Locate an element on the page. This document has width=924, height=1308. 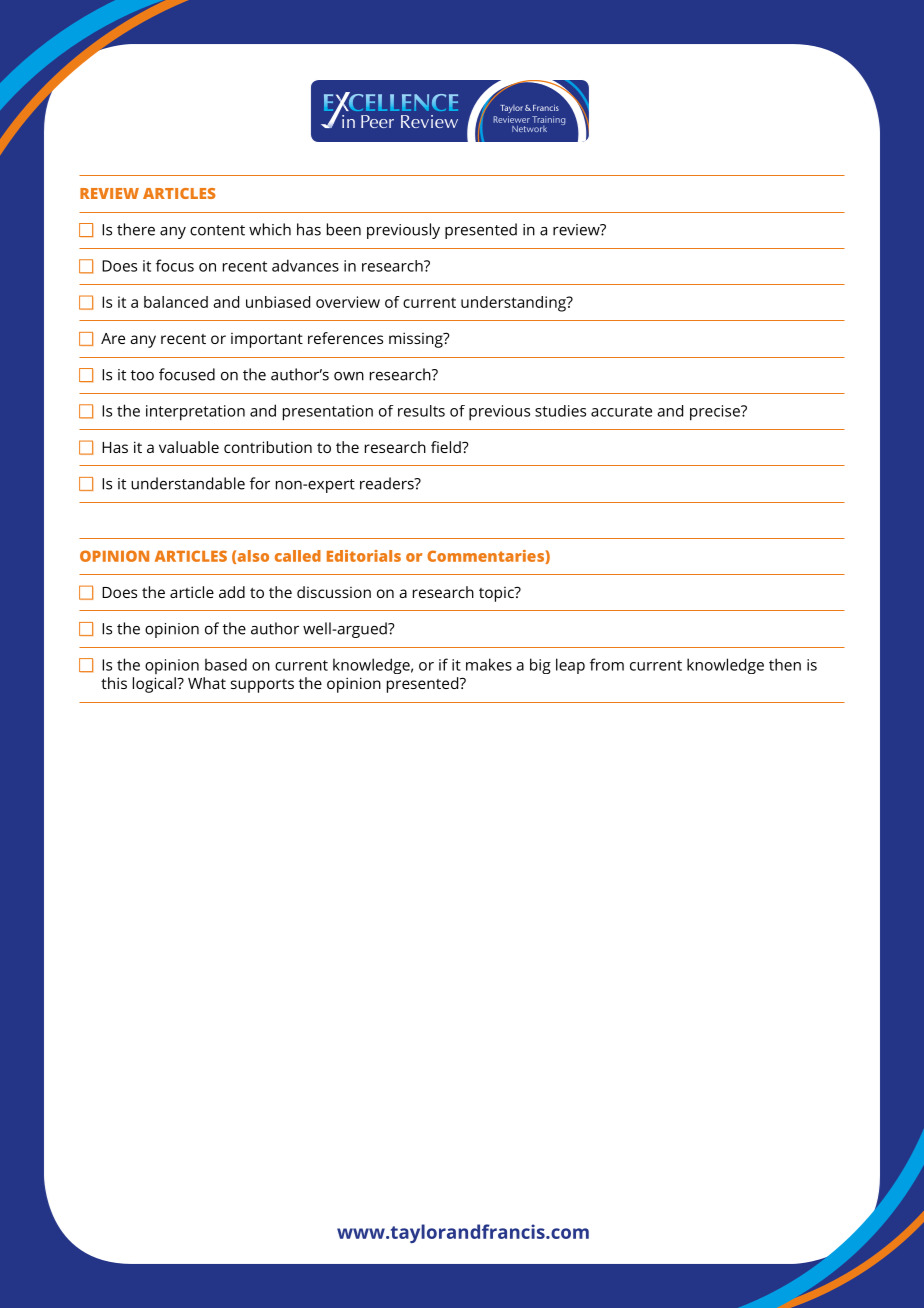
understanding is located at coordinates (514, 304).
